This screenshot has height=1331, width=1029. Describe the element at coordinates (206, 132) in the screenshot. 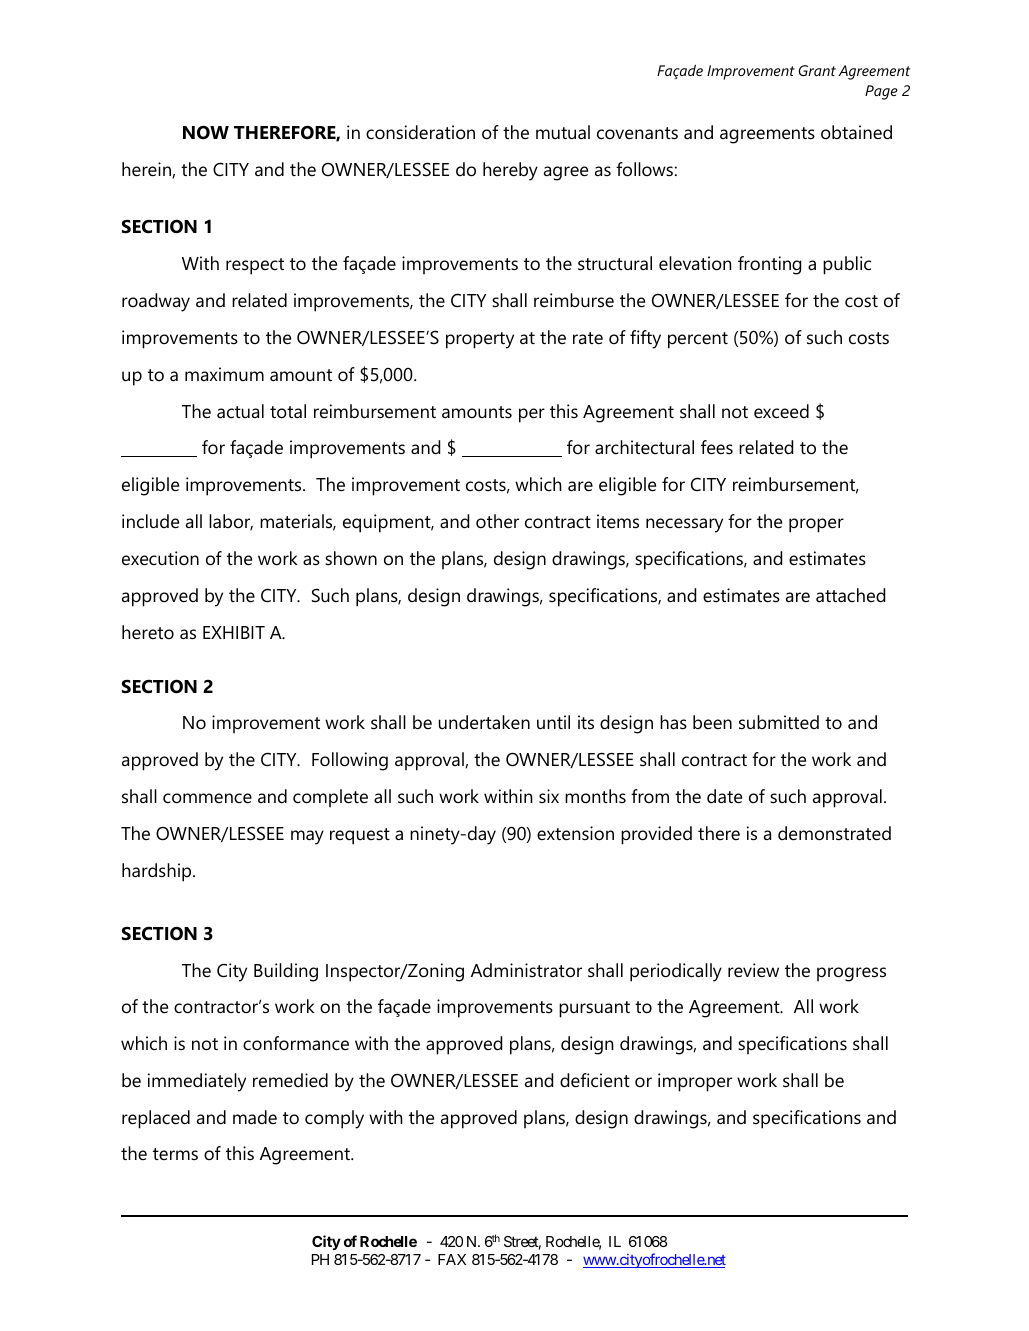

I see `NOW` at that location.
